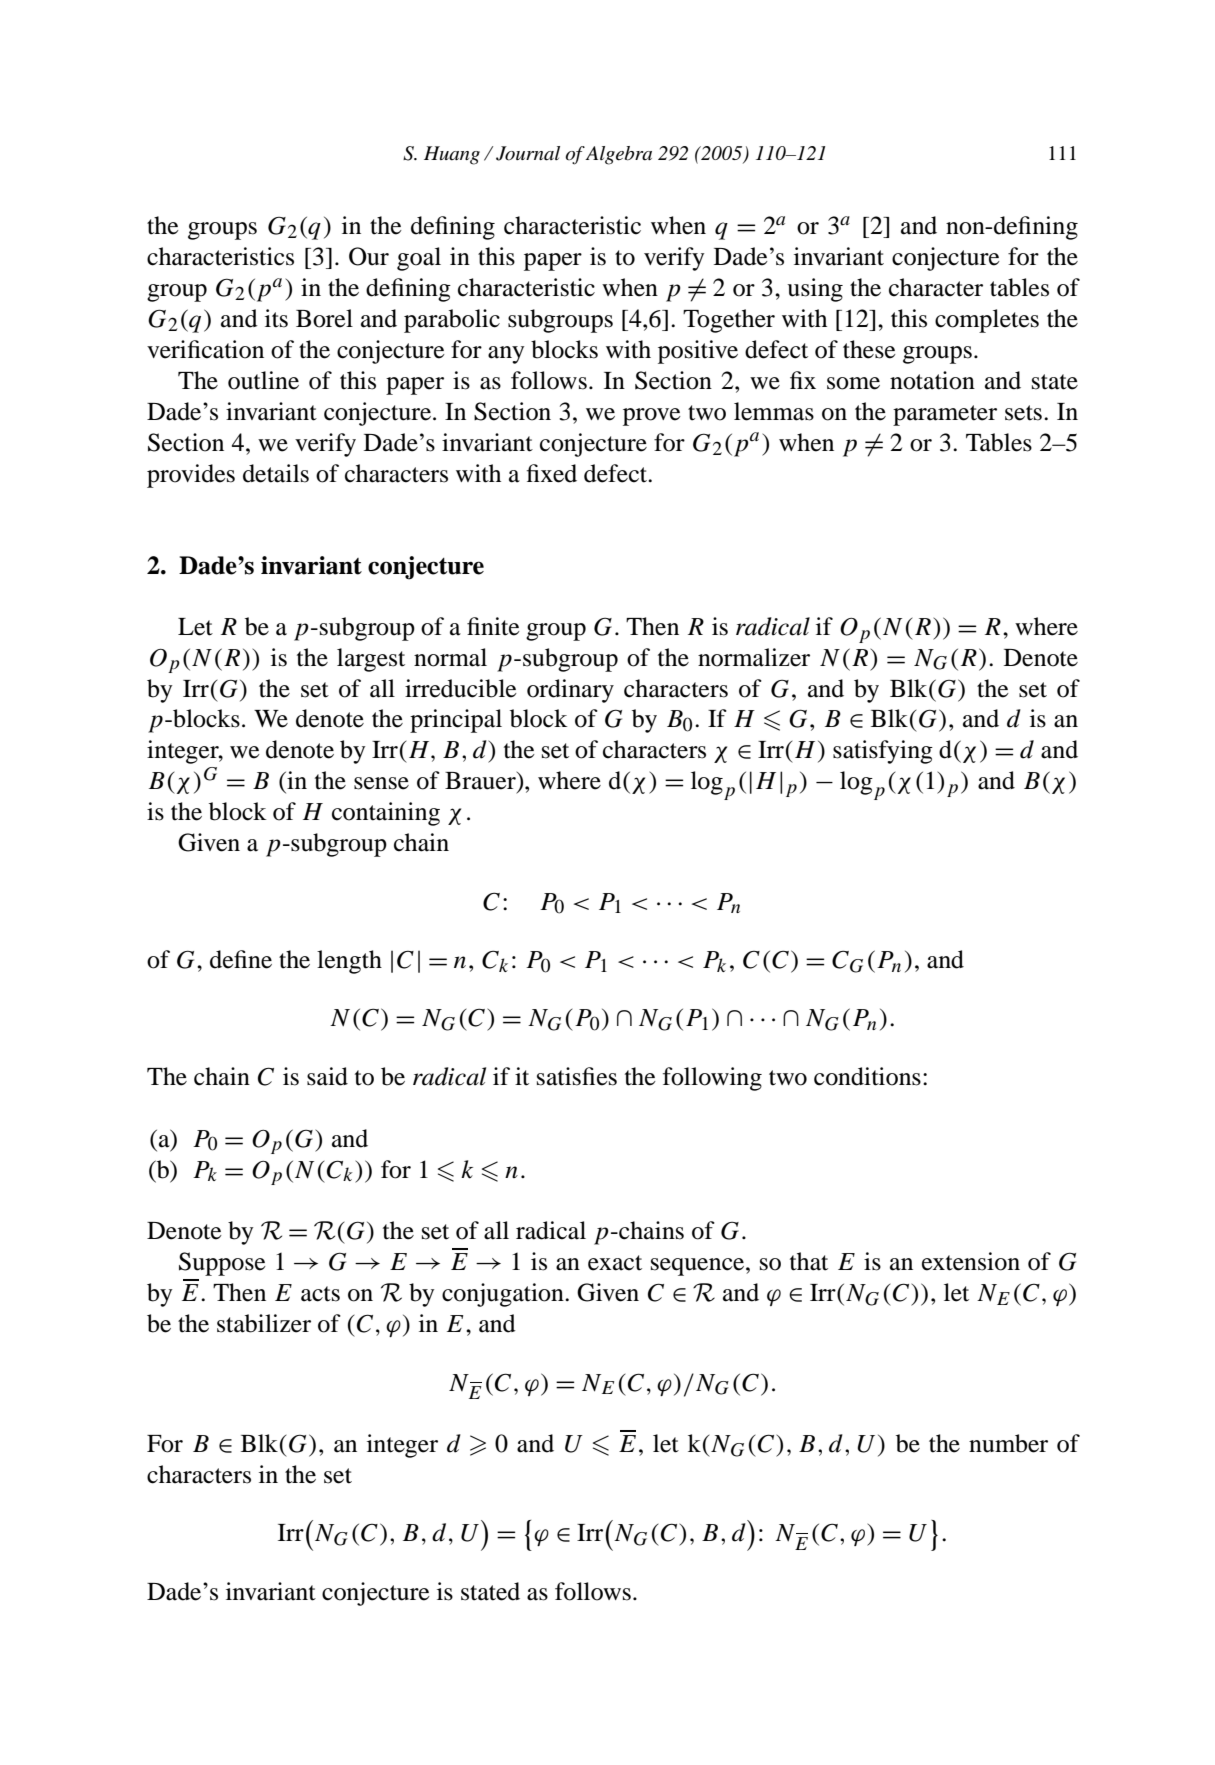 This page has height=1765, width=1215. What do you see at coordinates (1008, 1443) in the page?
I see `number` at bounding box center [1008, 1443].
